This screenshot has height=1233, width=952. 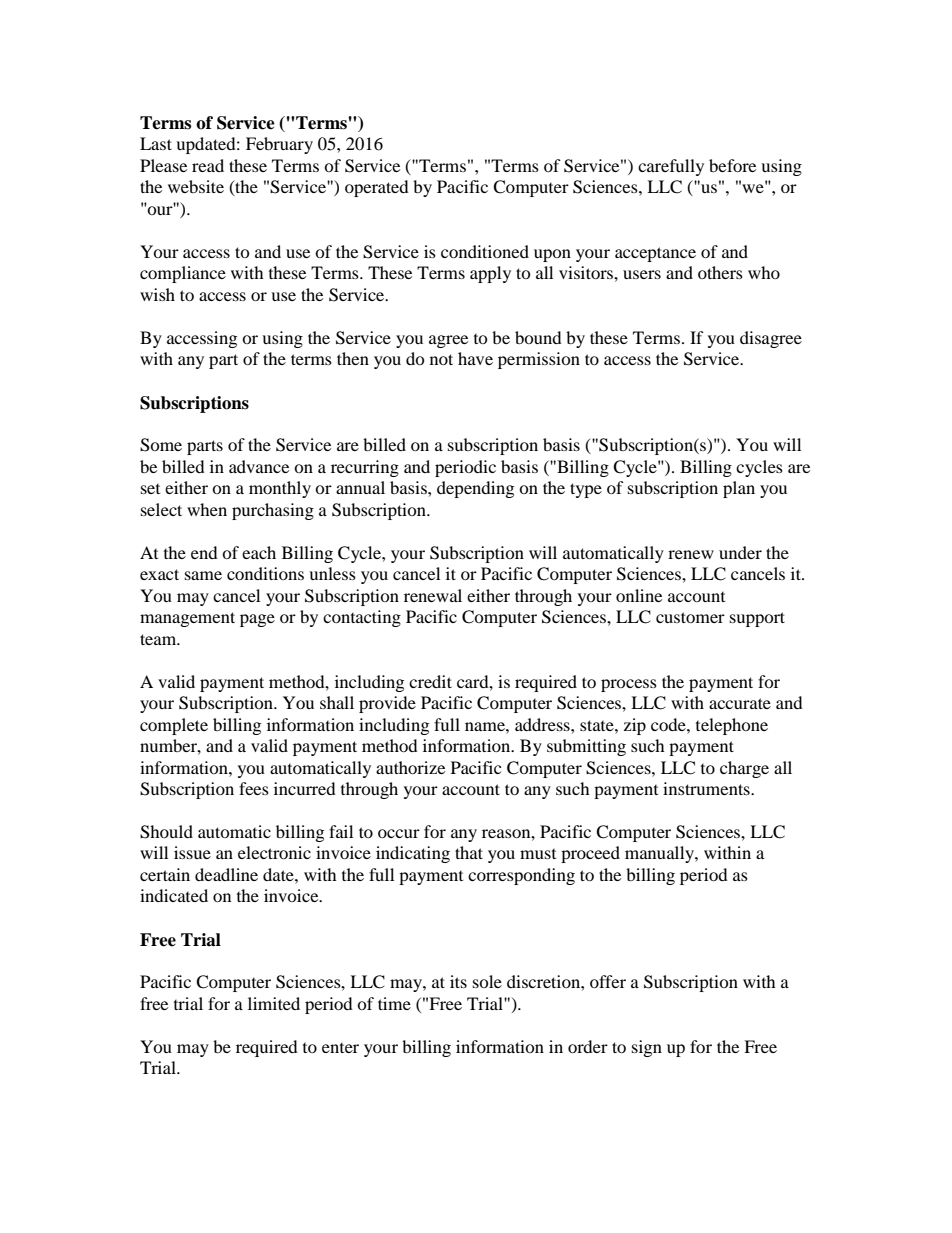 I want to click on instruments, so click(x=707, y=788).
